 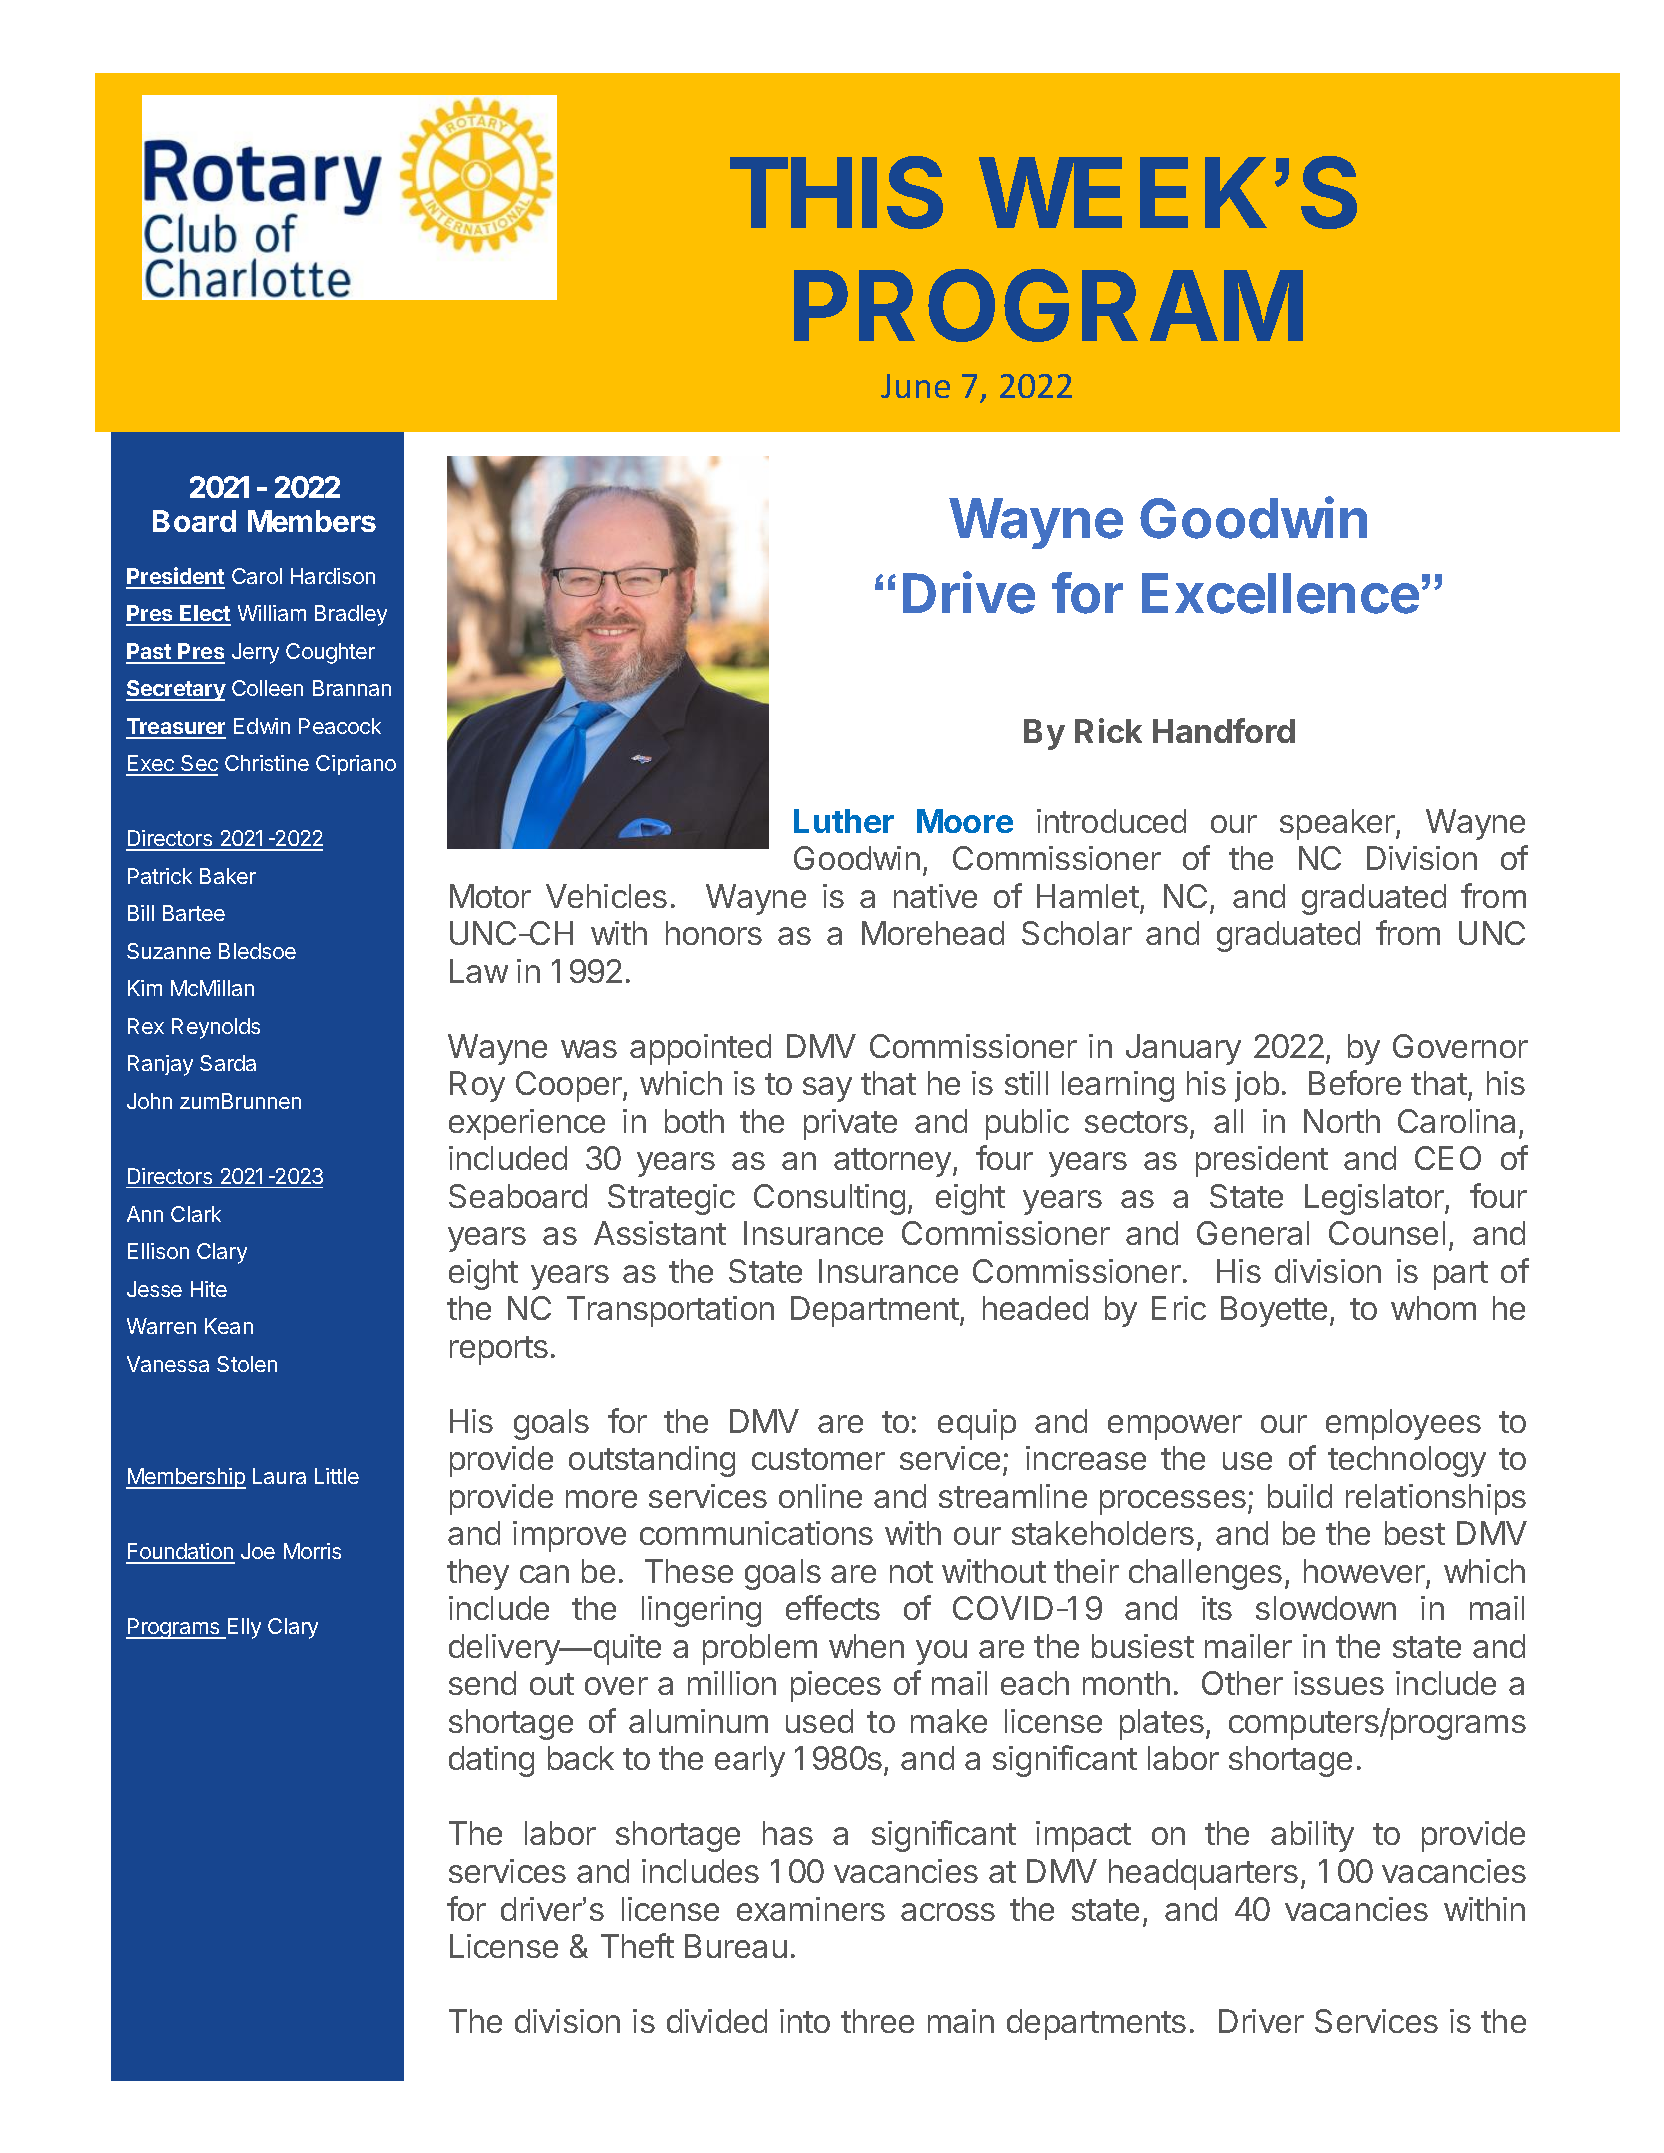 What do you see at coordinates (915, 386) in the document?
I see `June` at bounding box center [915, 386].
